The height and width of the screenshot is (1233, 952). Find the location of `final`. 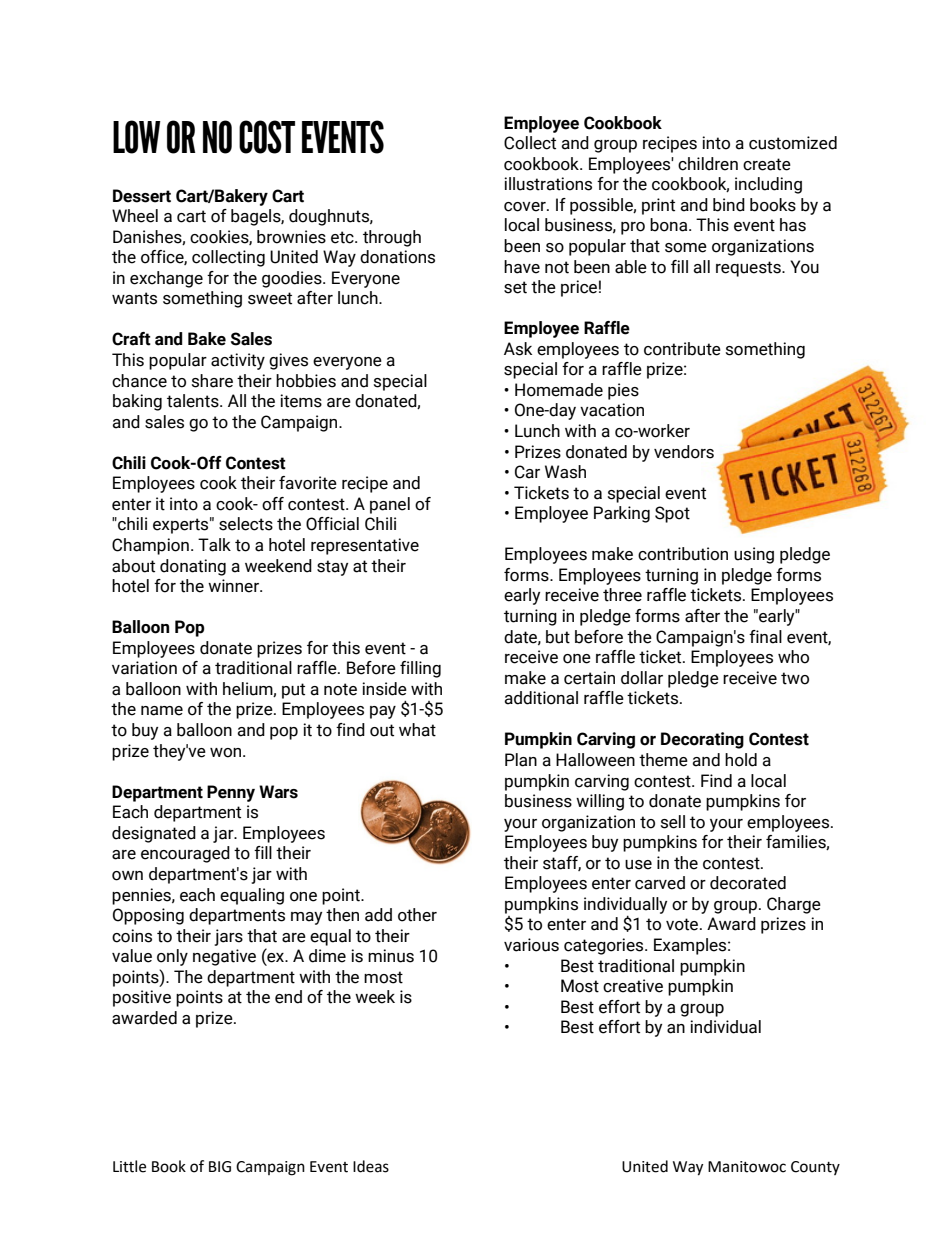

final is located at coordinates (765, 637).
